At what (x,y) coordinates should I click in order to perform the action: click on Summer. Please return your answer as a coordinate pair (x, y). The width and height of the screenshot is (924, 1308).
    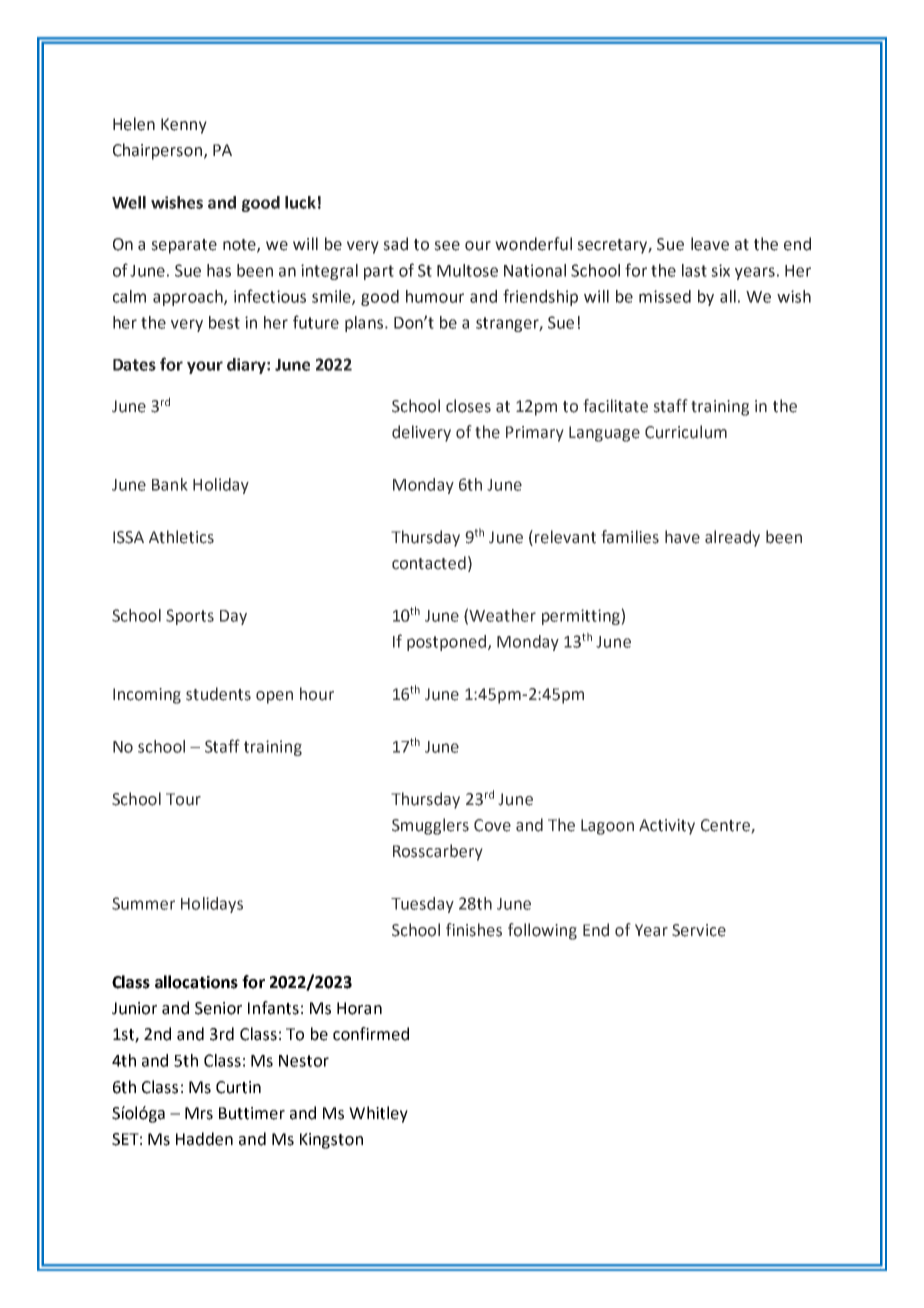
    Looking at the image, I should click on (143, 903).
